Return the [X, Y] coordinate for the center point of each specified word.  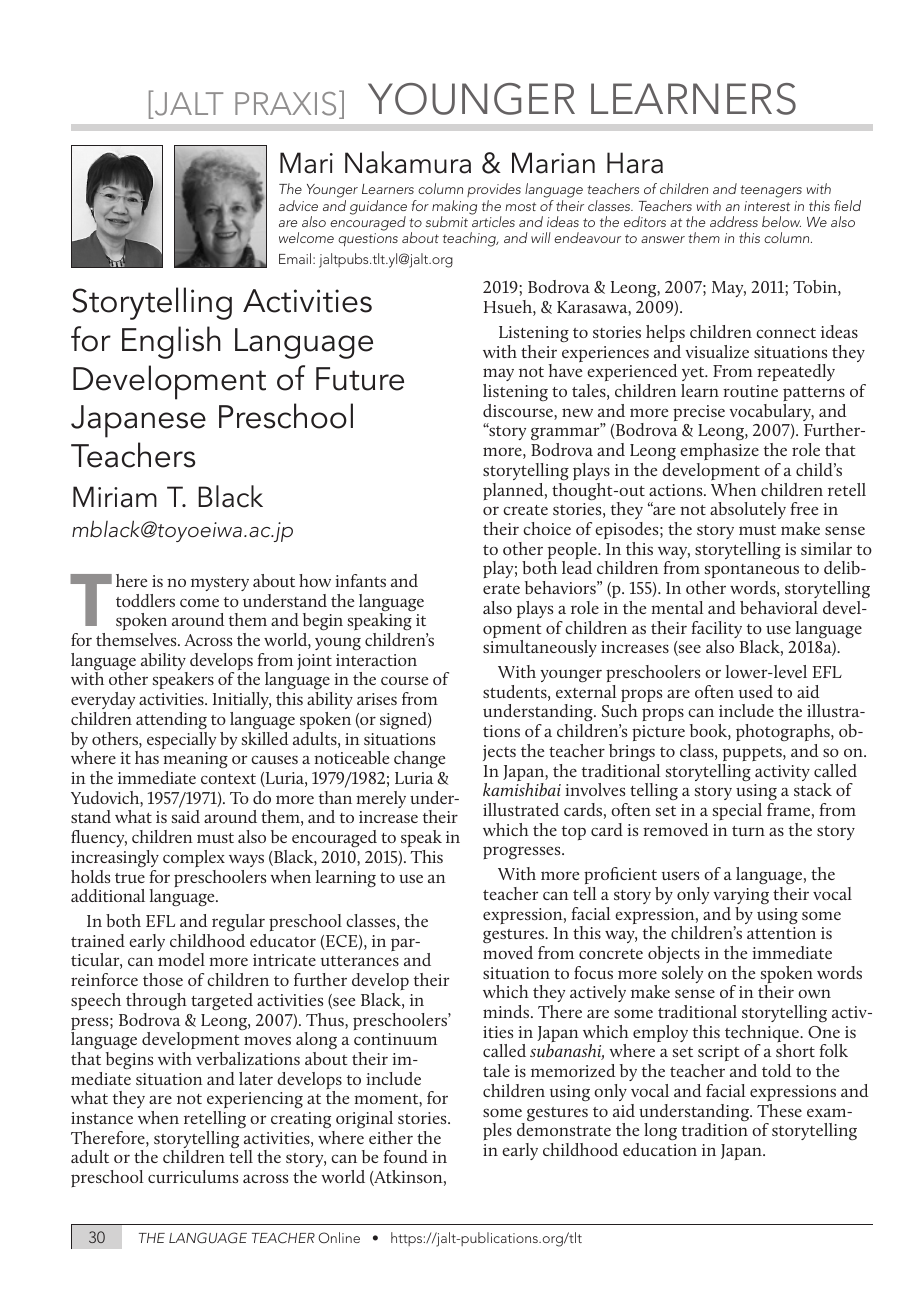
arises [377, 699]
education [660, 1149]
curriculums [193, 1176]
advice [298, 205]
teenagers [771, 191]
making [454, 208]
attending [171, 720]
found [406, 1156]
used [756, 691]
